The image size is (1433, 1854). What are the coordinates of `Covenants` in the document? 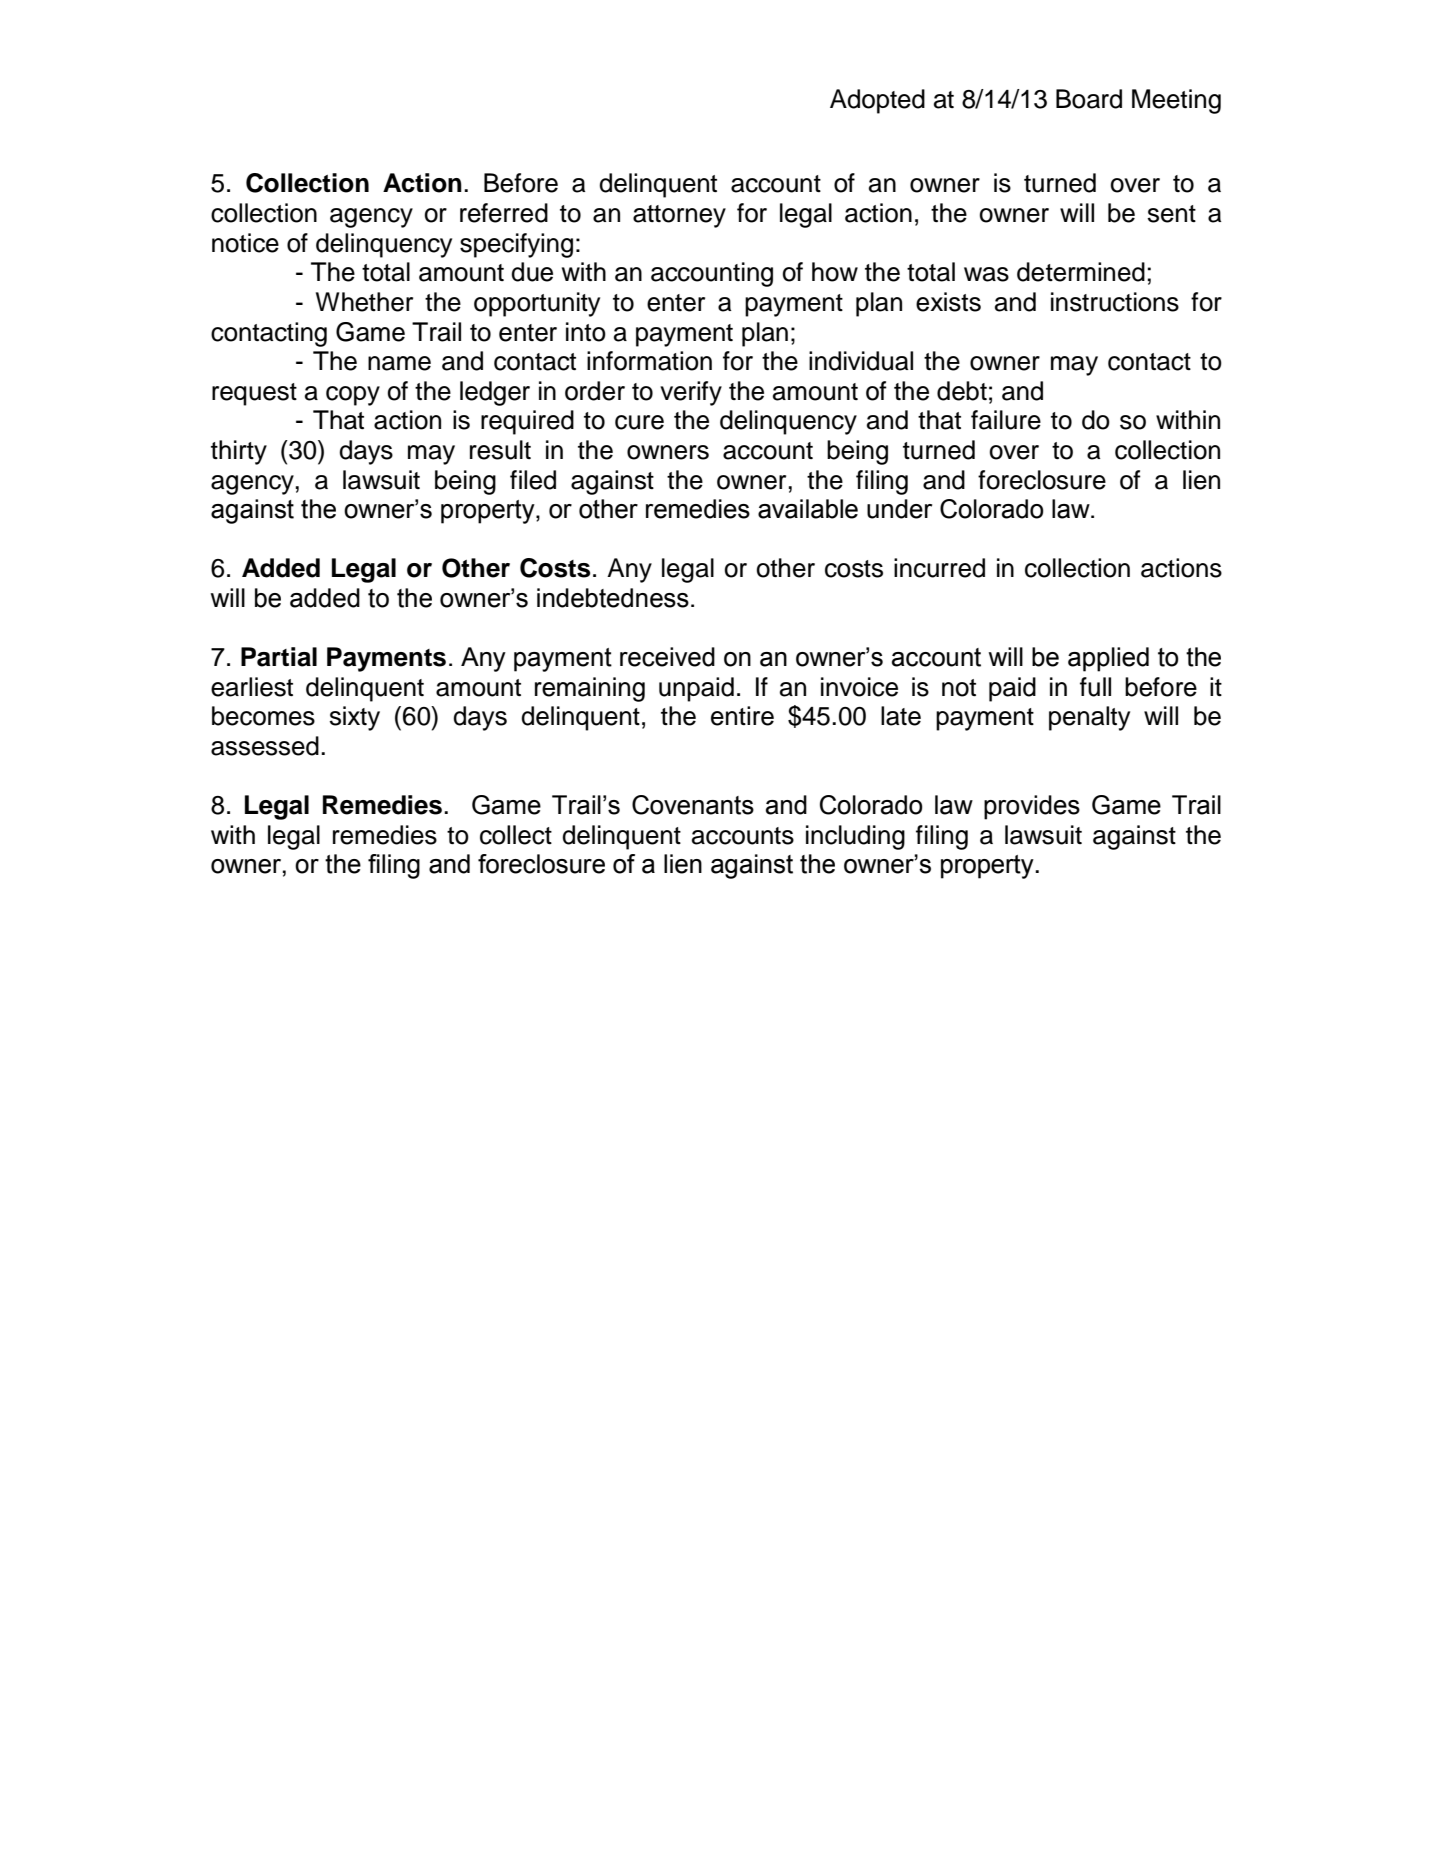 It's located at (693, 805).
